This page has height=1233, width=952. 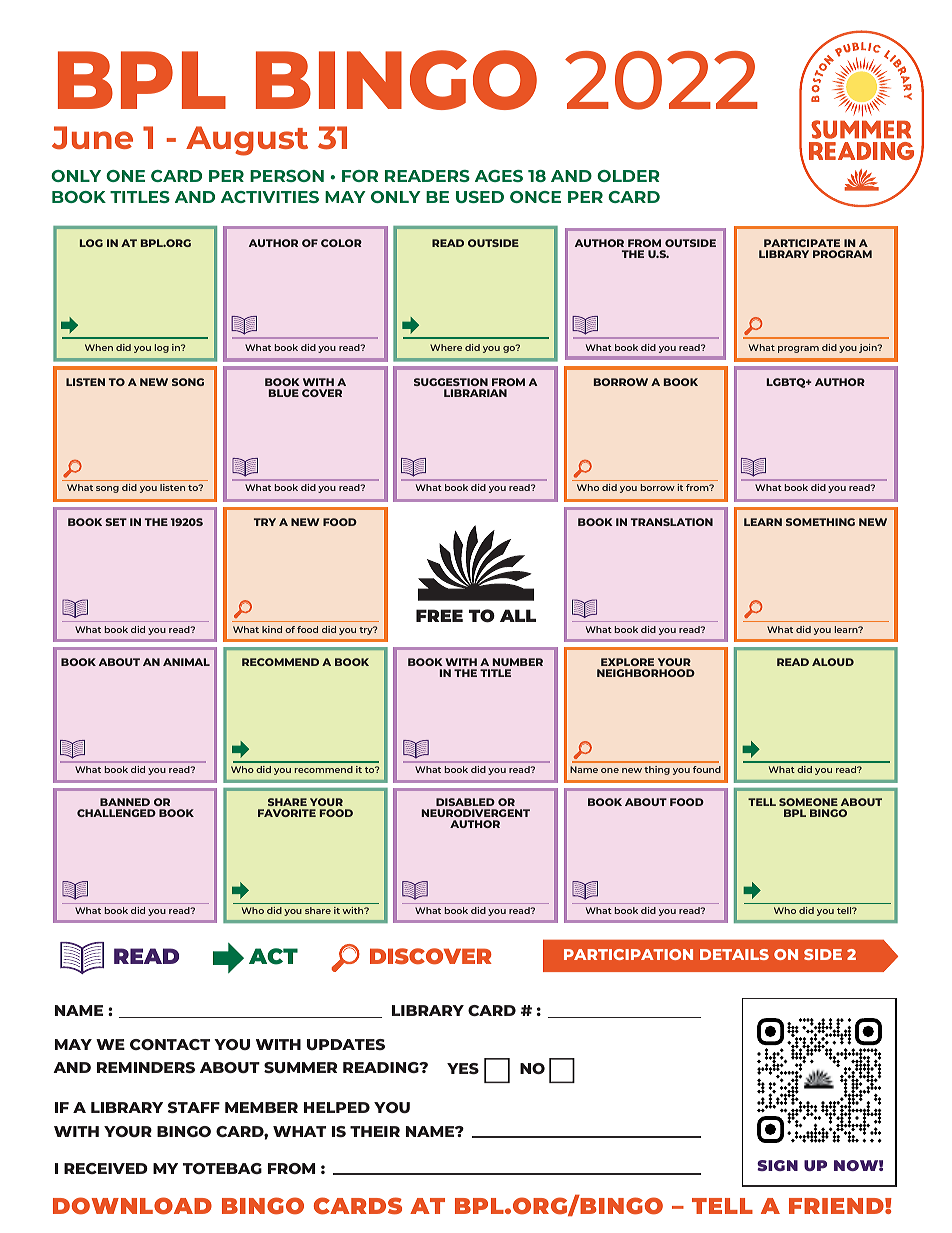 What do you see at coordinates (833, 662) in the page?
I see `ALOUD` at bounding box center [833, 662].
